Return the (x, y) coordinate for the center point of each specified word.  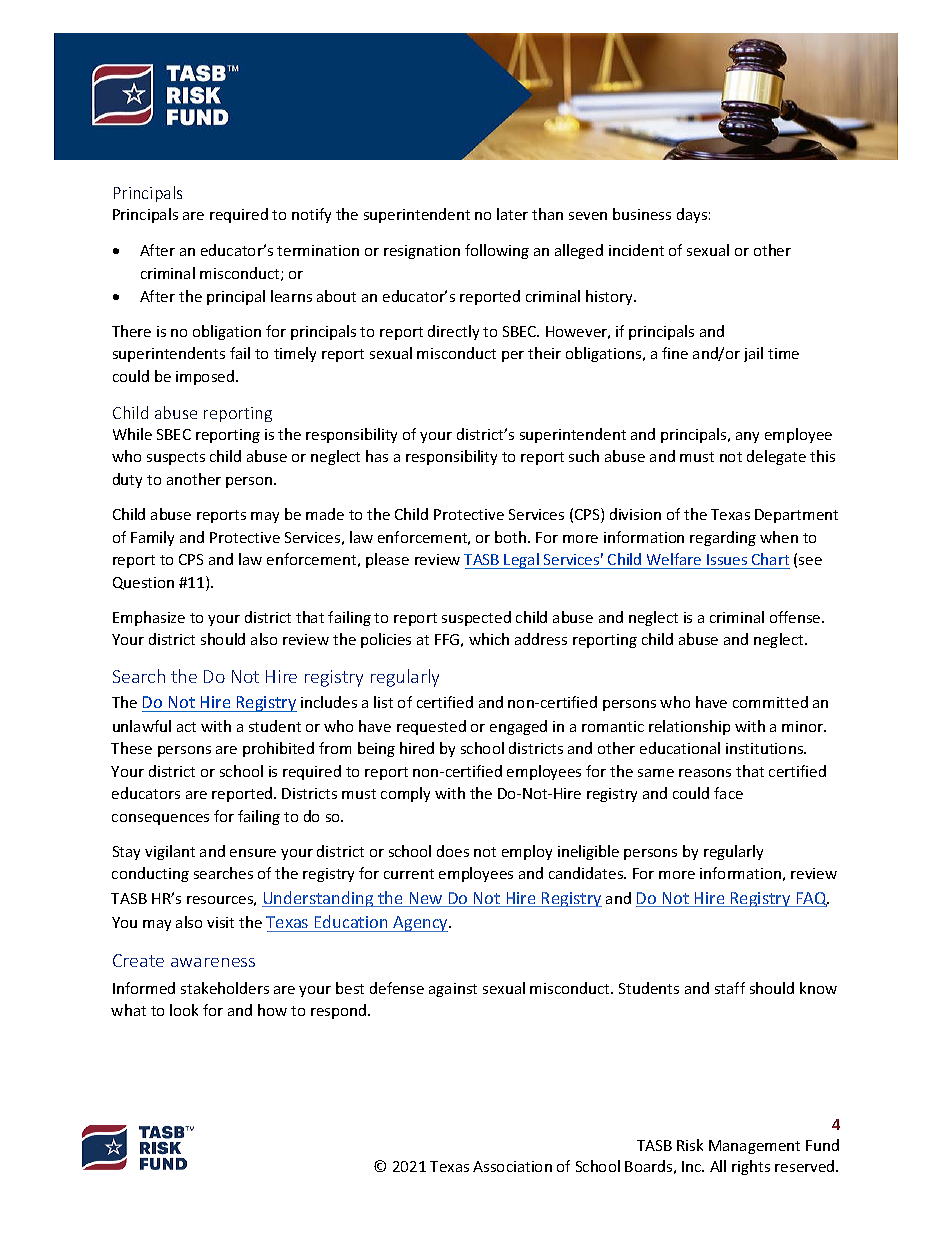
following (497, 251)
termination (318, 250)
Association (512, 1166)
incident (636, 250)
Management (754, 1147)
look (184, 1010)
